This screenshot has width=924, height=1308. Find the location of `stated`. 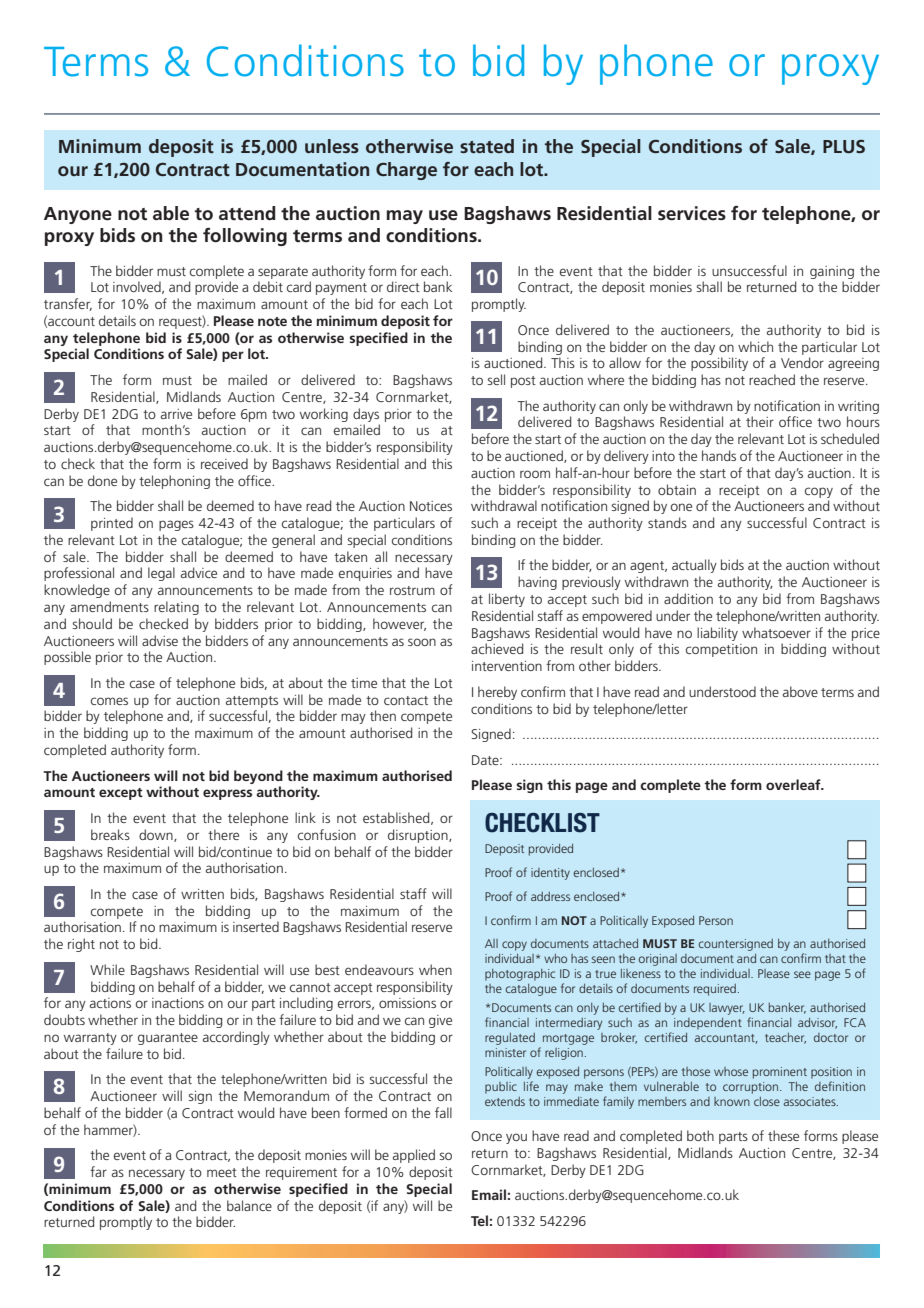

stated is located at coordinates (487, 146).
